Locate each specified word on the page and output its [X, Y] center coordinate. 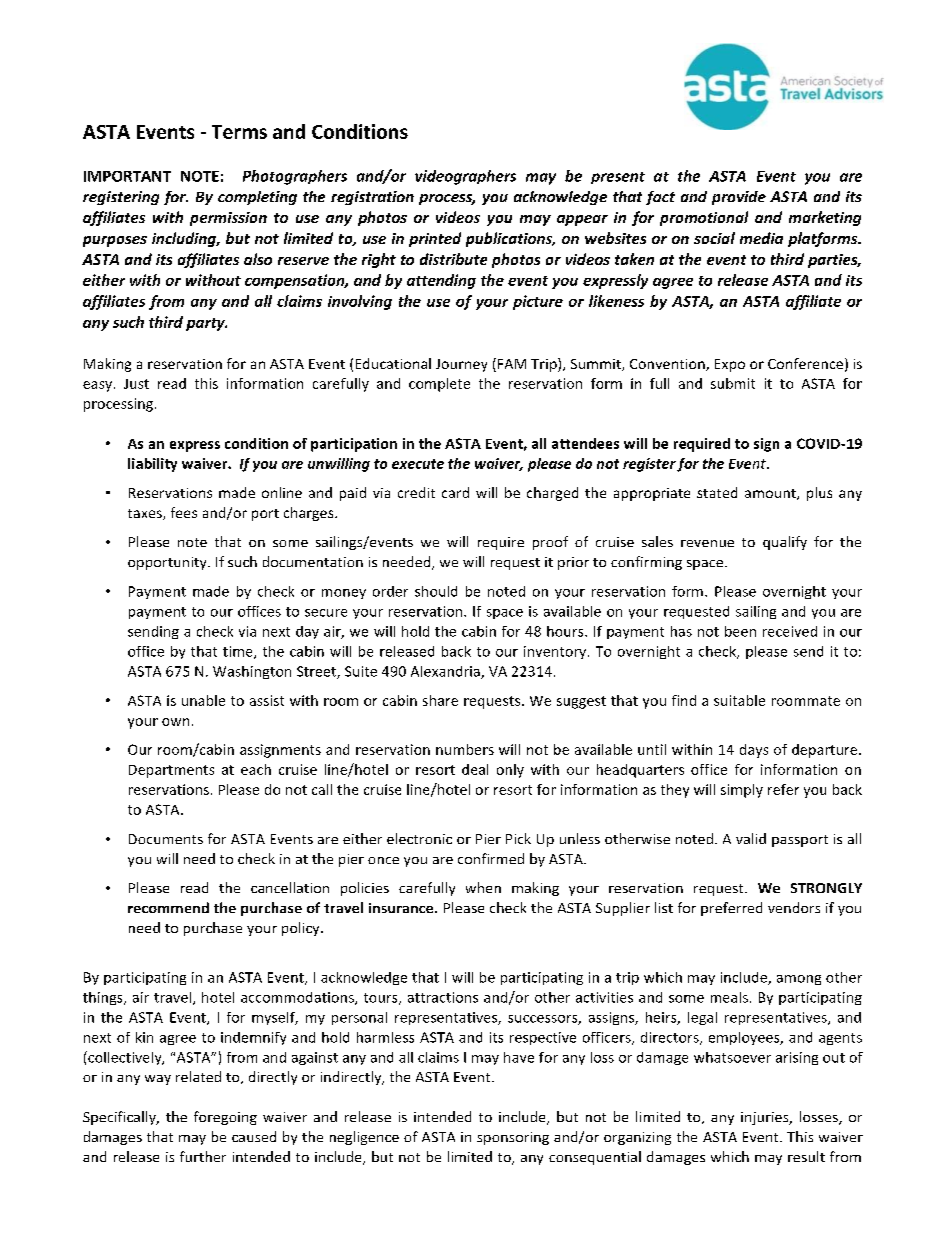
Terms [239, 132]
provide [739, 198]
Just [136, 384]
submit [733, 383]
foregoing [225, 1118]
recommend [168, 907]
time [239, 652]
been [740, 631]
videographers [465, 177]
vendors [794, 907]
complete [439, 385]
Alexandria [446, 672]
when [483, 887]
